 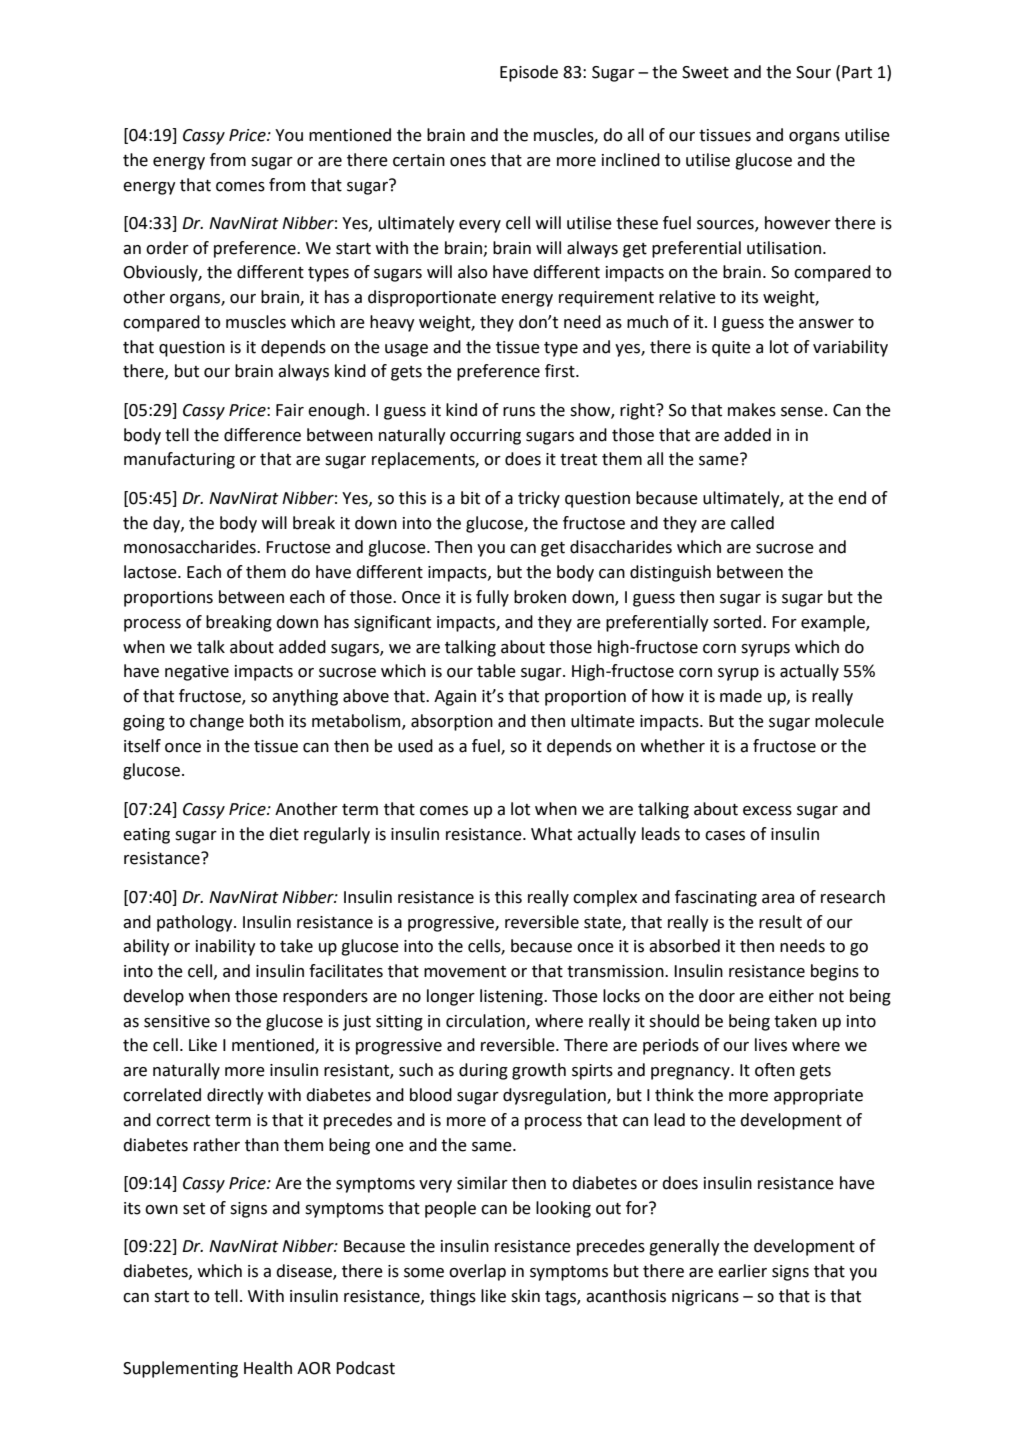 I want to click on change, so click(x=217, y=722).
